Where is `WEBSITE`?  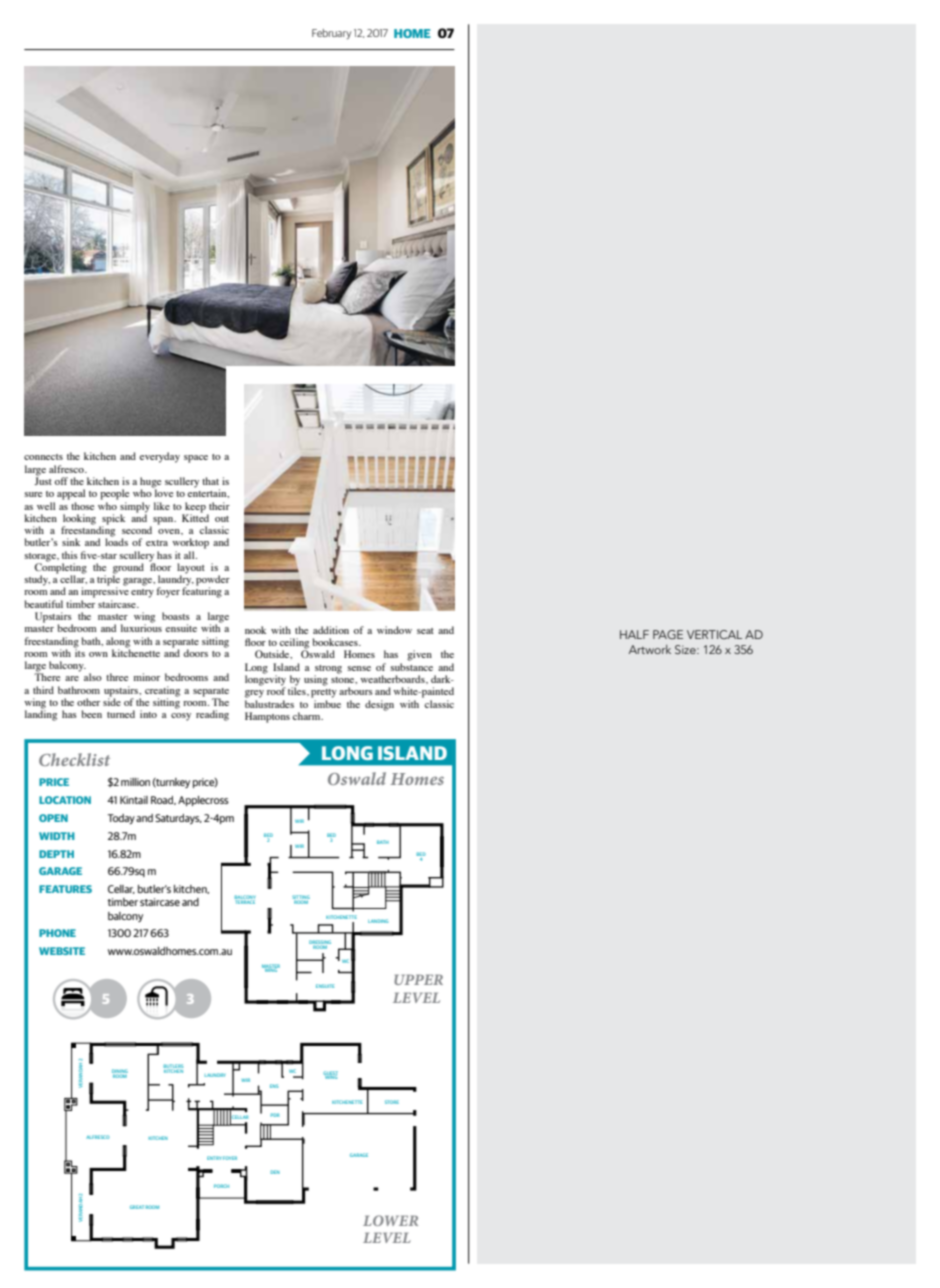
WEBSITE is located at coordinates (62, 951).
